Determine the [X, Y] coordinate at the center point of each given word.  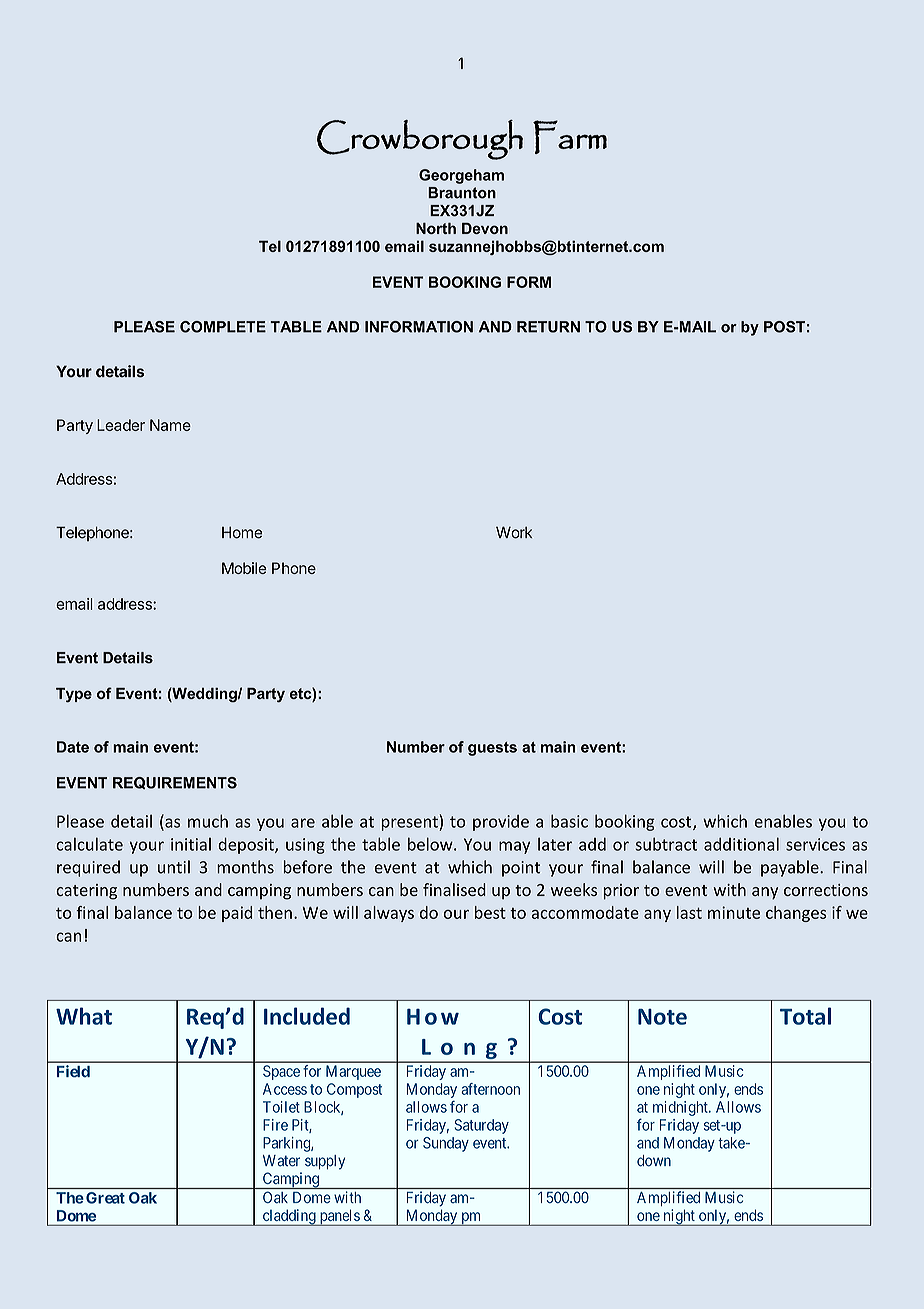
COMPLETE [223, 327]
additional [741, 844]
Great [105, 1198]
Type [74, 695]
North [436, 228]
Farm [570, 137]
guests [492, 749]
